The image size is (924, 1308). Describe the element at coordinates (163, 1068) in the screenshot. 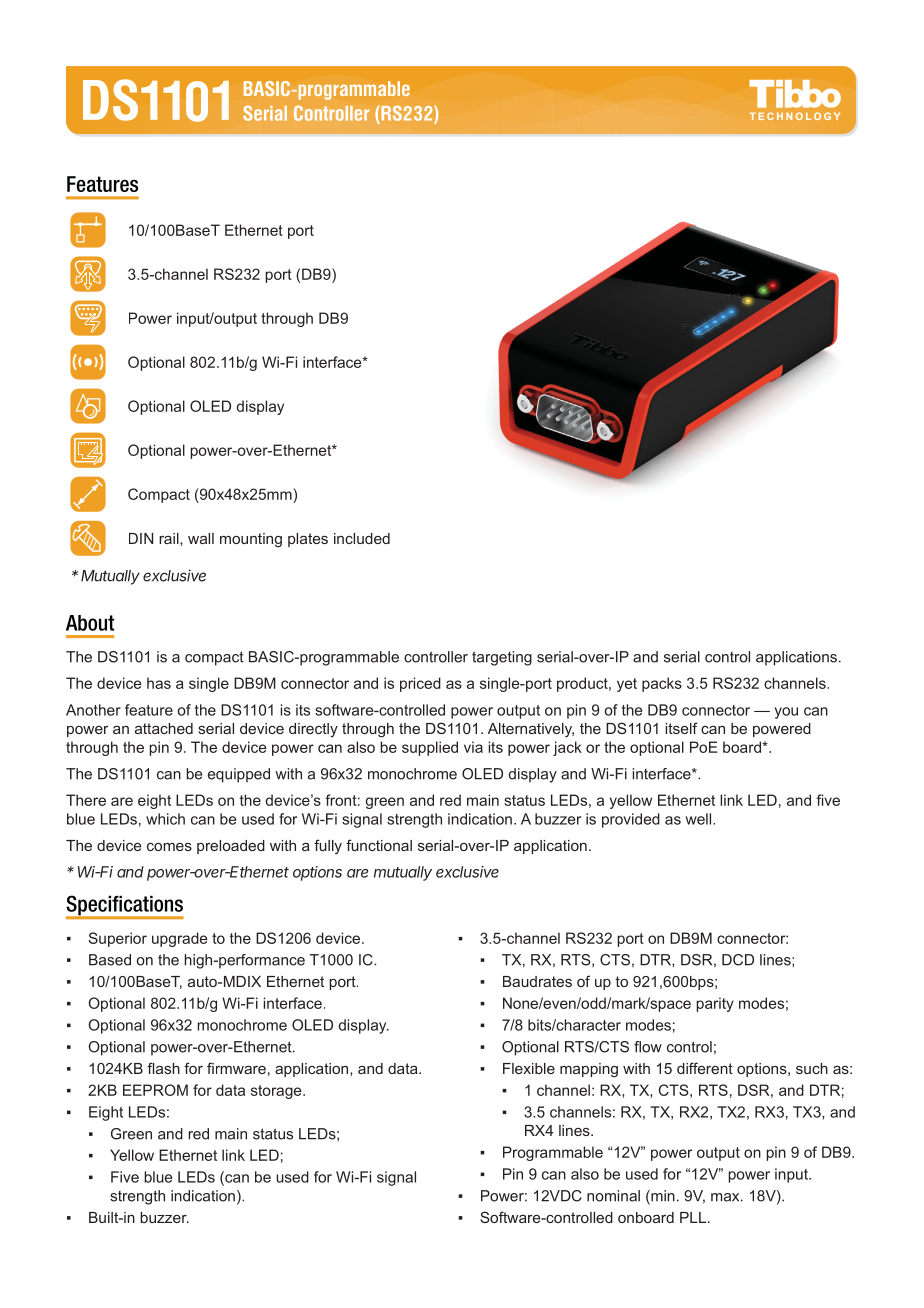

I see `flash` at that location.
